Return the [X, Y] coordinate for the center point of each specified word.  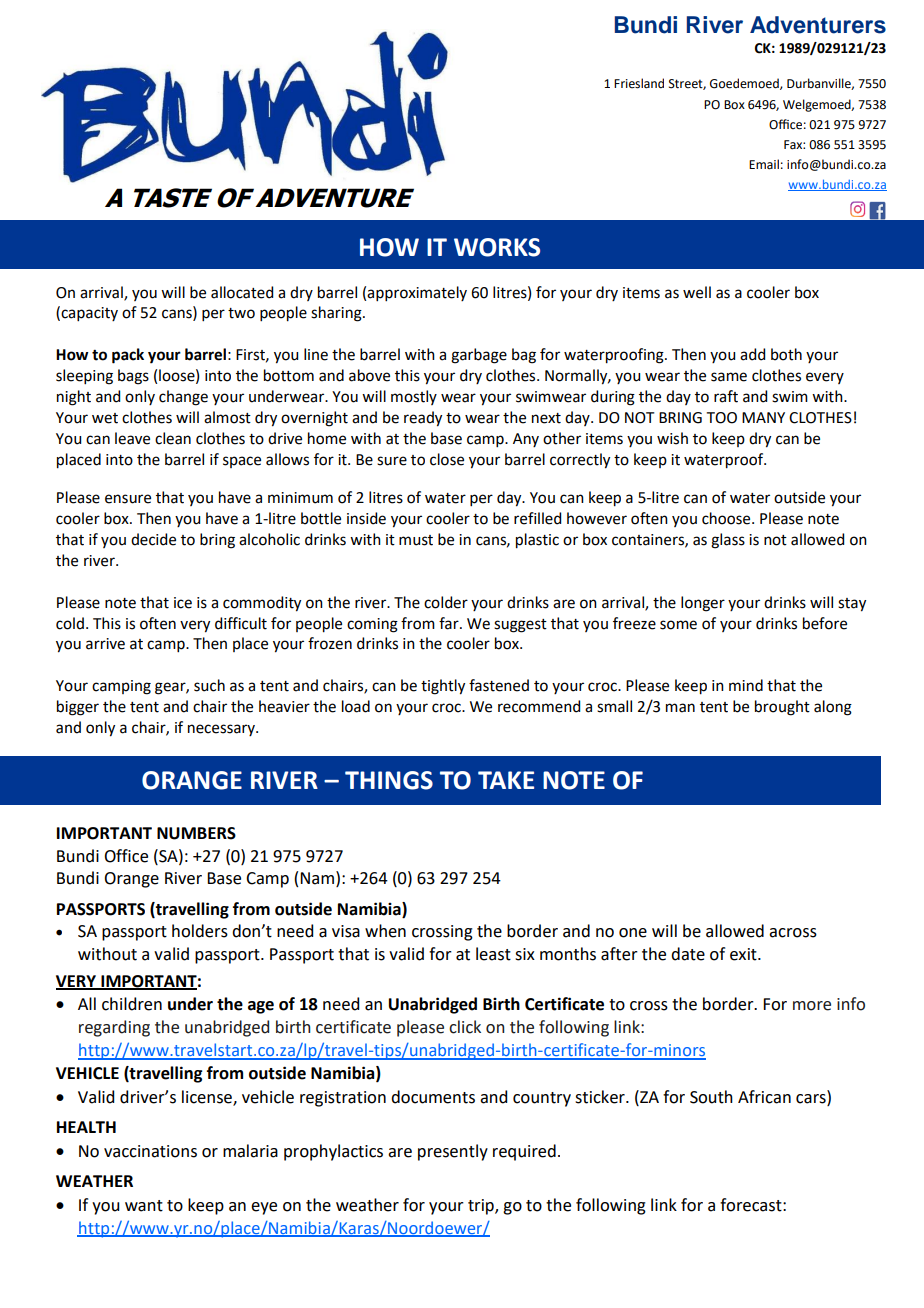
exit [744, 954]
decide [153, 539]
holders [200, 931]
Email [764, 164]
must [416, 540]
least [493, 954]
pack [128, 356]
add [752, 354]
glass [728, 541]
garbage [479, 356]
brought [782, 708]
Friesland [639, 83]
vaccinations [150, 1151]
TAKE [506, 780]
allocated [242, 292]
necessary [222, 730]
